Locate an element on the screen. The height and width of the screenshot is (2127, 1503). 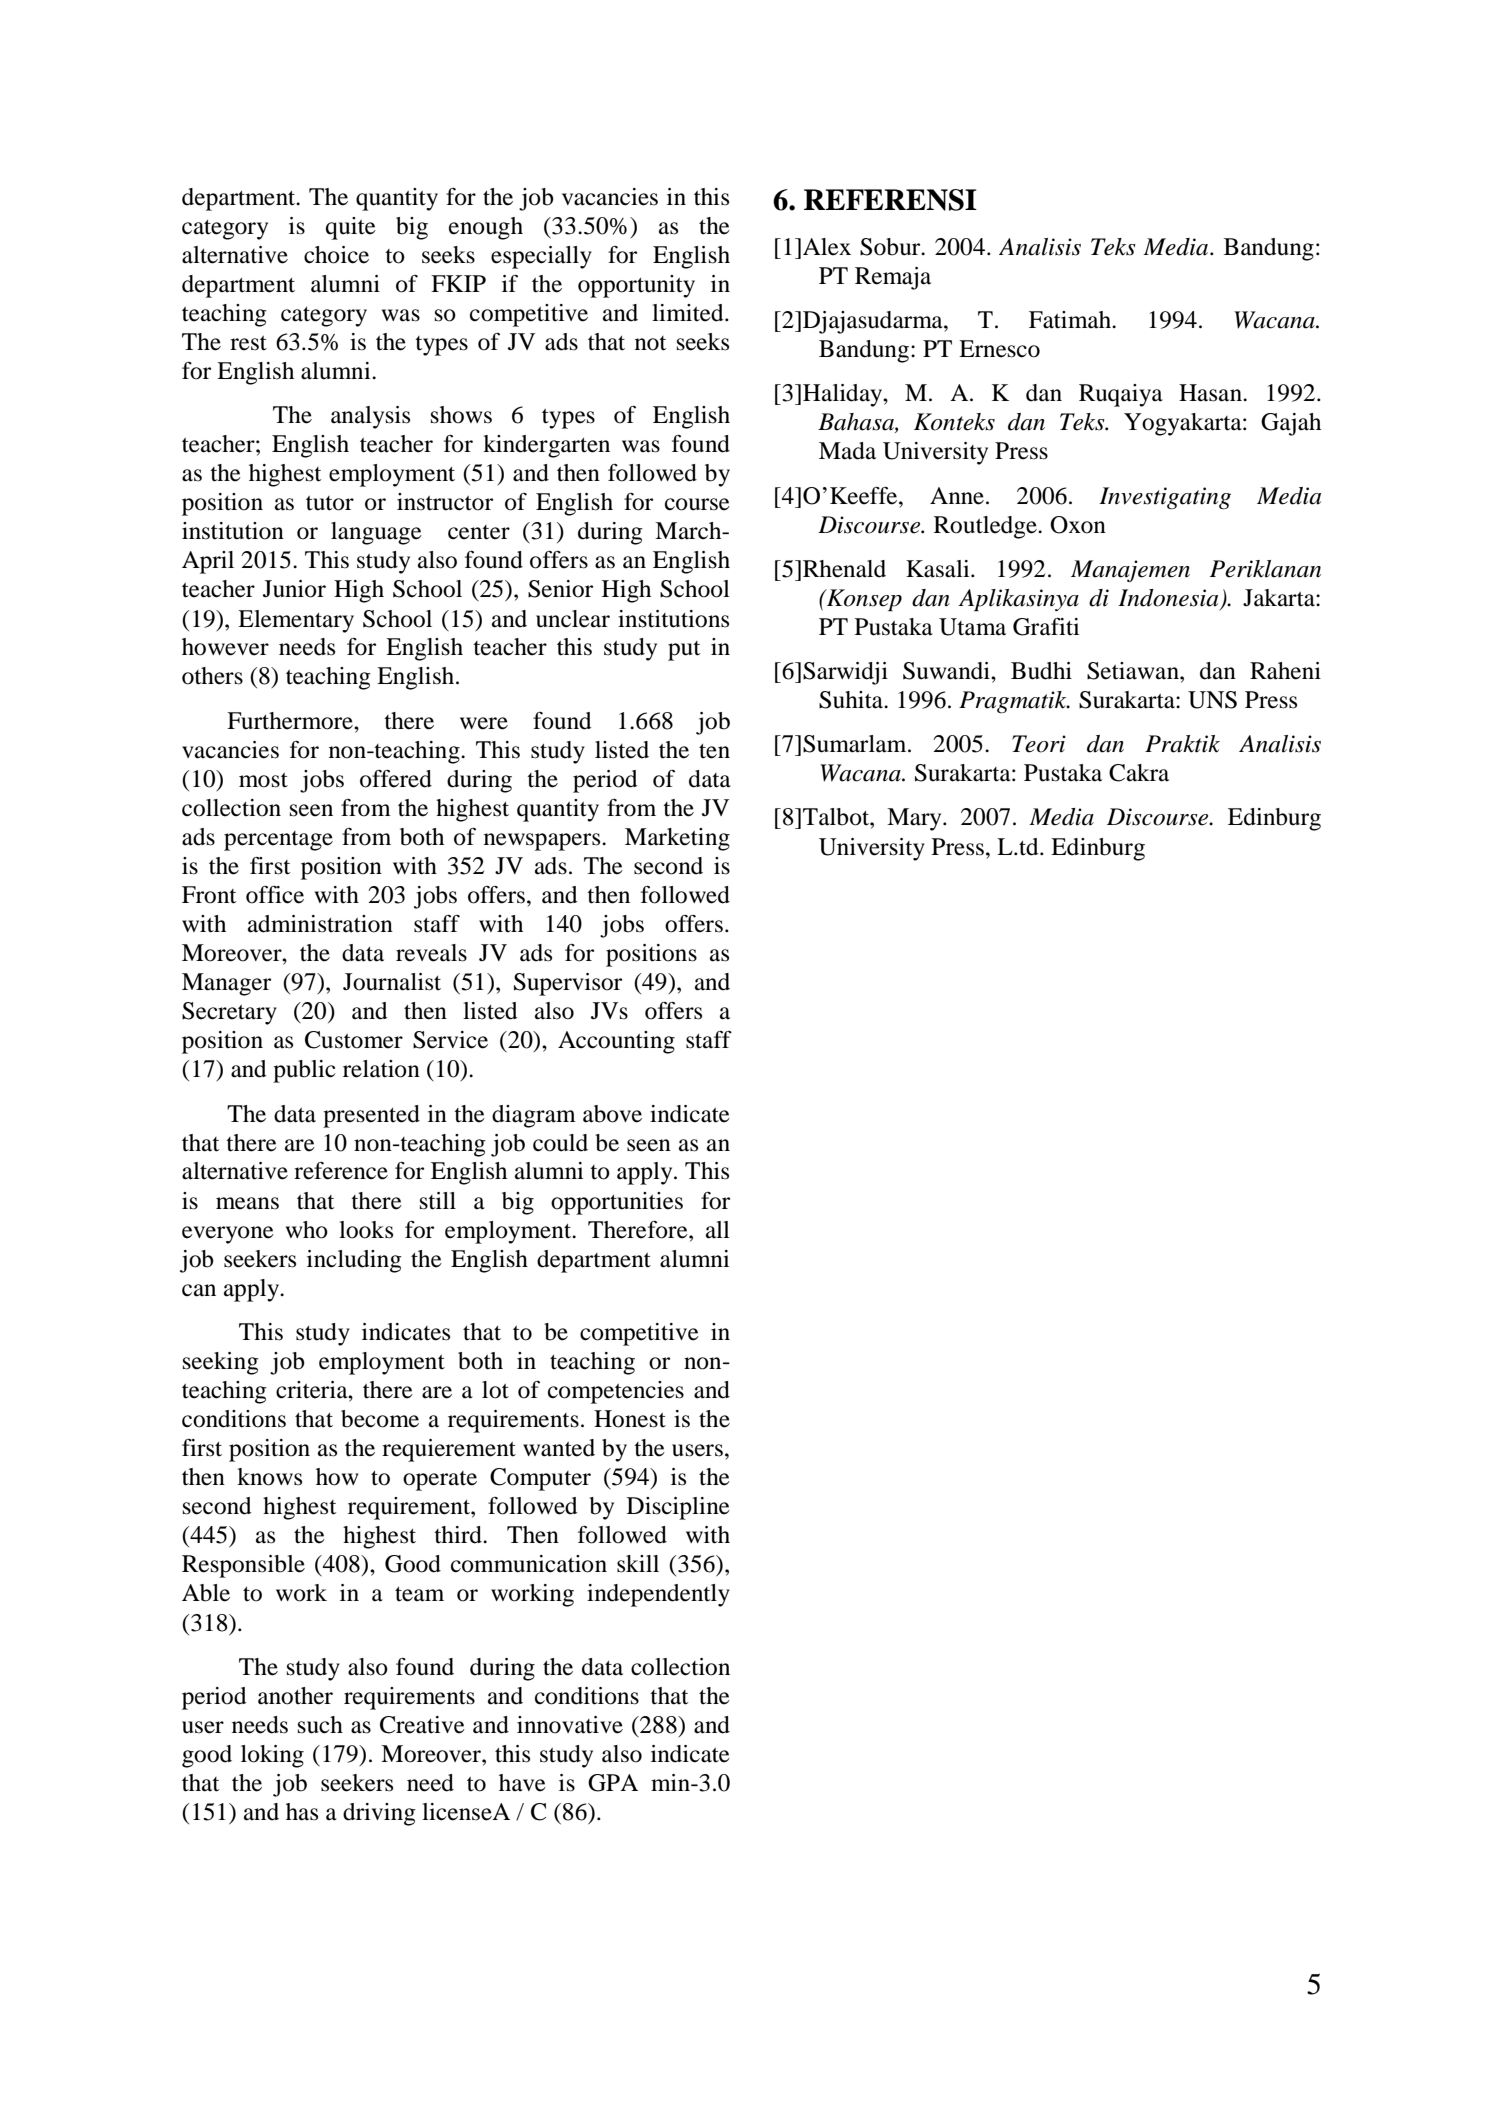
Fatimah is located at coordinates (1071, 320).
